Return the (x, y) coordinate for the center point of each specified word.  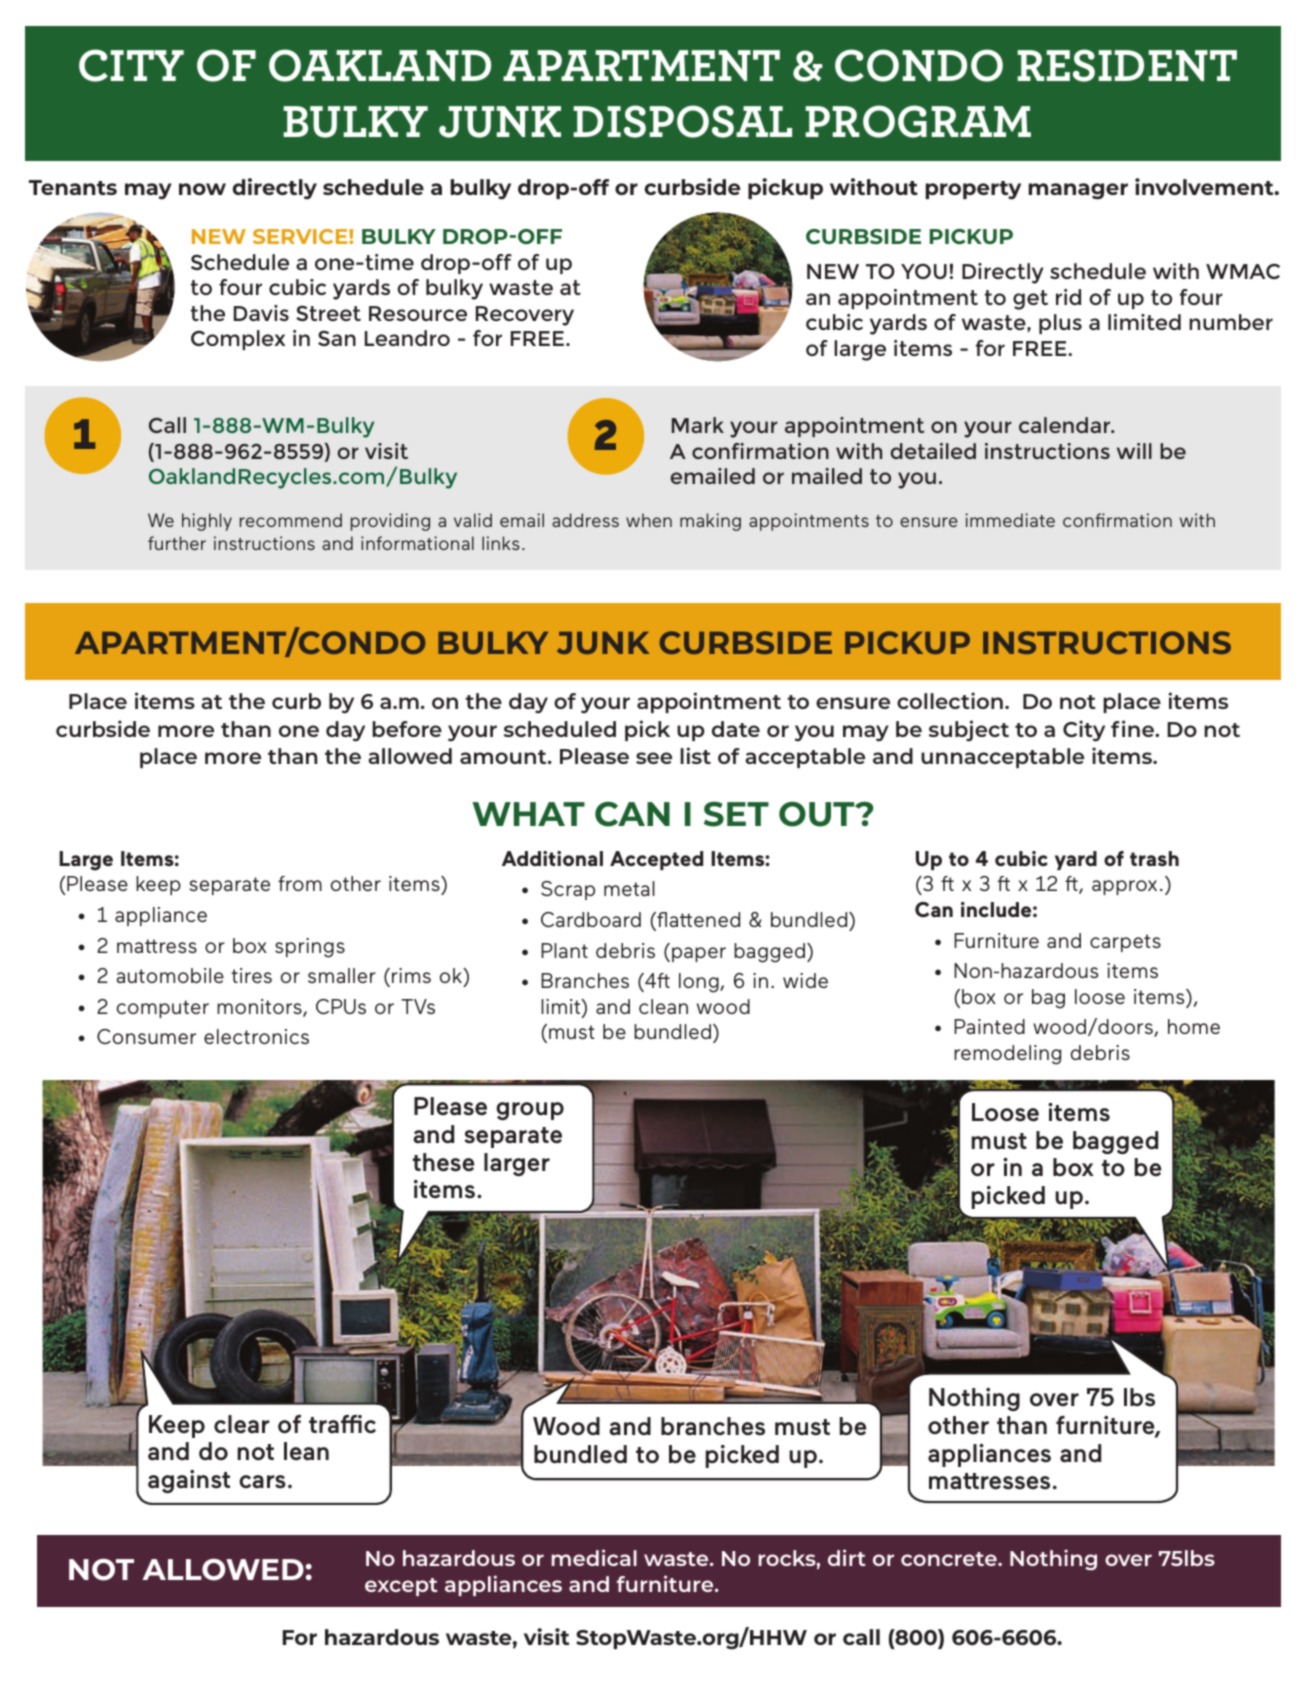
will (1134, 451)
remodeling (1007, 1055)
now (202, 189)
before (407, 729)
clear (242, 1424)
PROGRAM (918, 121)
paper (699, 954)
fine (1134, 728)
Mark (698, 425)
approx (1124, 887)
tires (251, 975)
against (189, 1481)
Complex (238, 340)
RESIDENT (1127, 65)
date (736, 729)
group (530, 1111)
